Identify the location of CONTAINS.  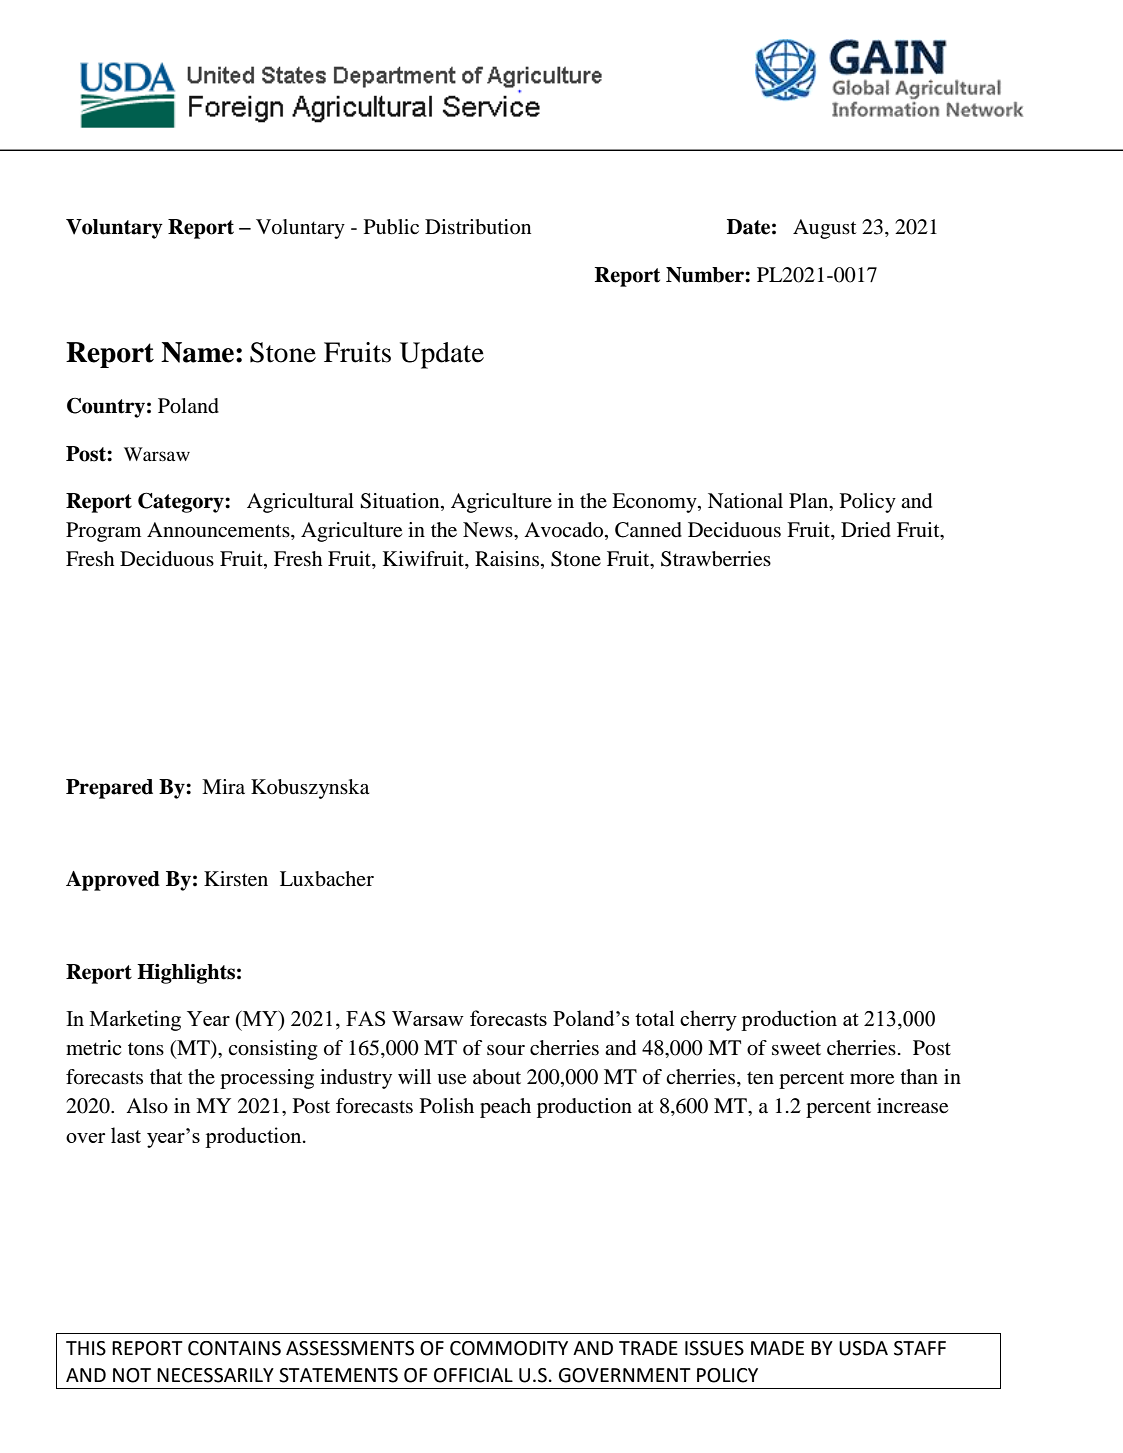
(234, 1348).
